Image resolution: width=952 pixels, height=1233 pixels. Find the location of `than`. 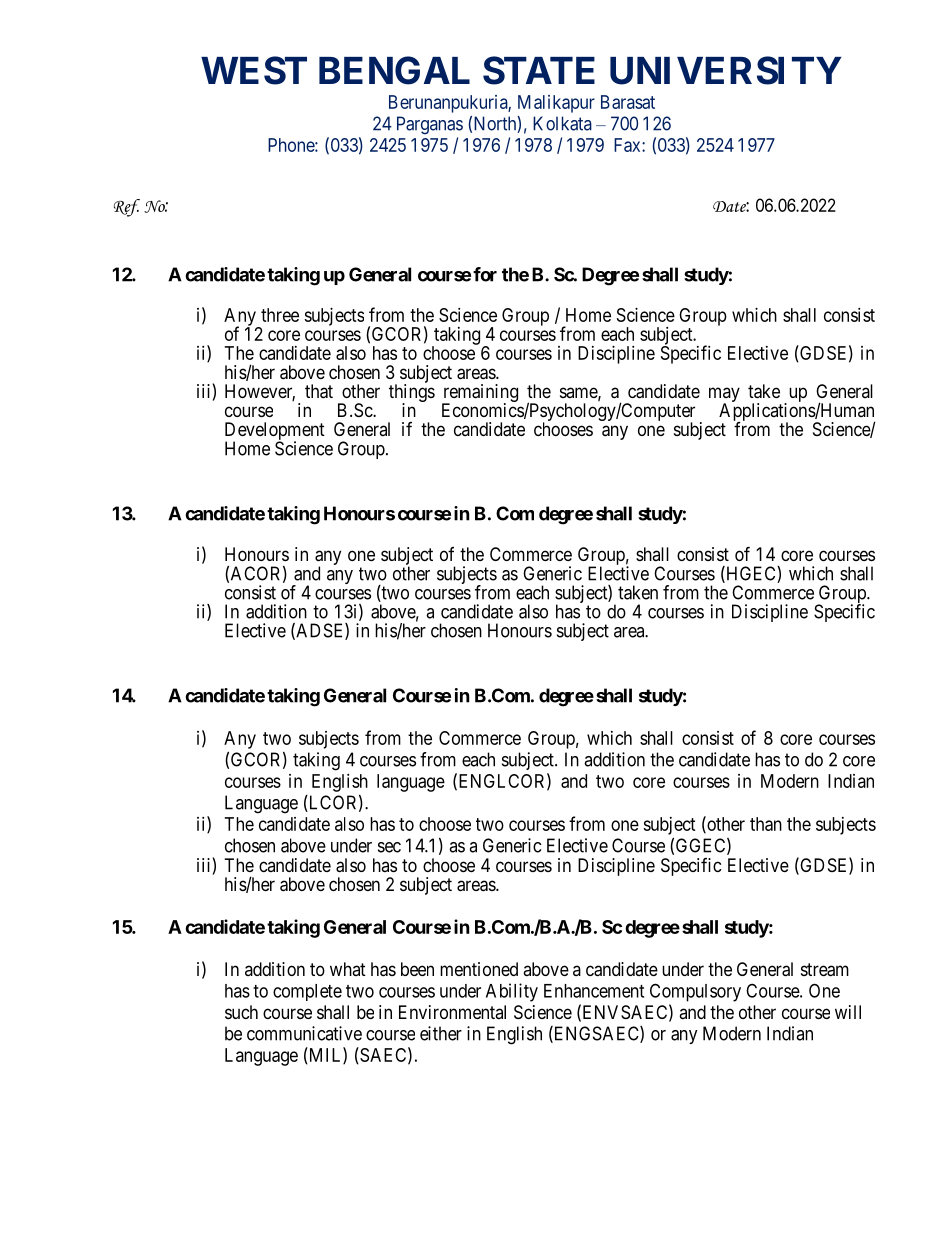

than is located at coordinates (766, 824).
